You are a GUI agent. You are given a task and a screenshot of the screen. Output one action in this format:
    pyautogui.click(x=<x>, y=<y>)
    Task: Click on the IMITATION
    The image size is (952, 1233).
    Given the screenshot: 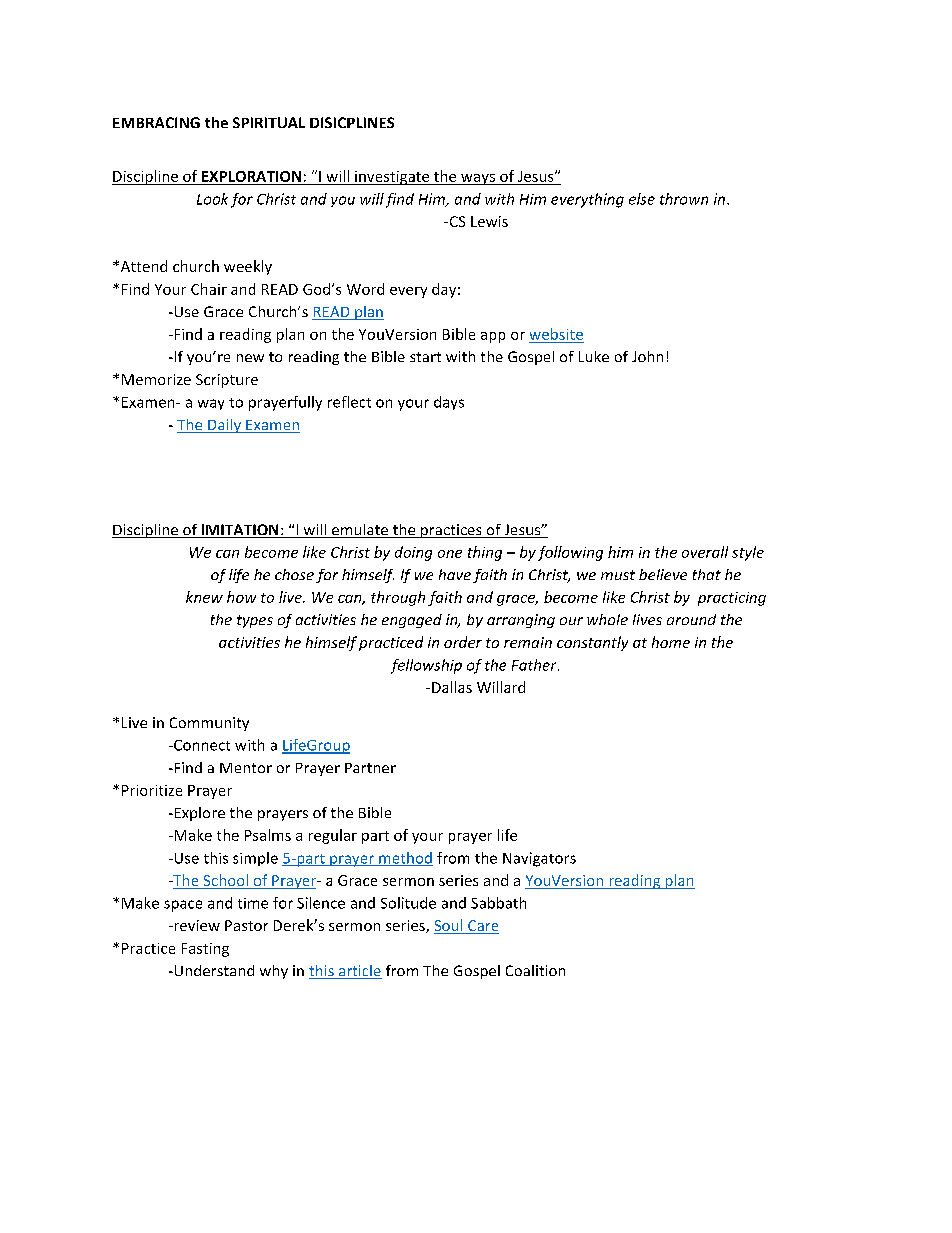 What is the action you would take?
    pyautogui.click(x=240, y=531)
